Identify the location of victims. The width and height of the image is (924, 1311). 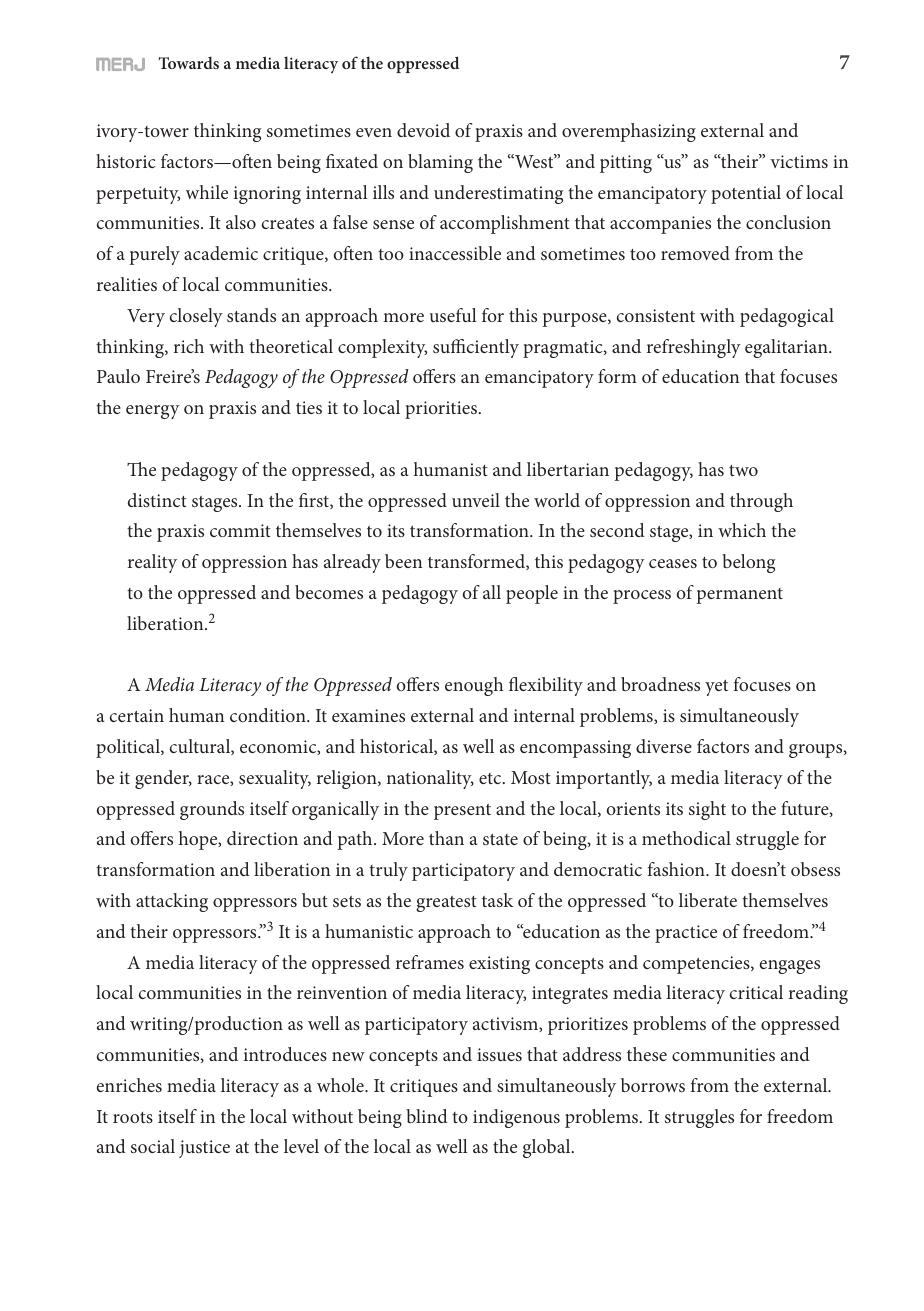
(799, 161).
